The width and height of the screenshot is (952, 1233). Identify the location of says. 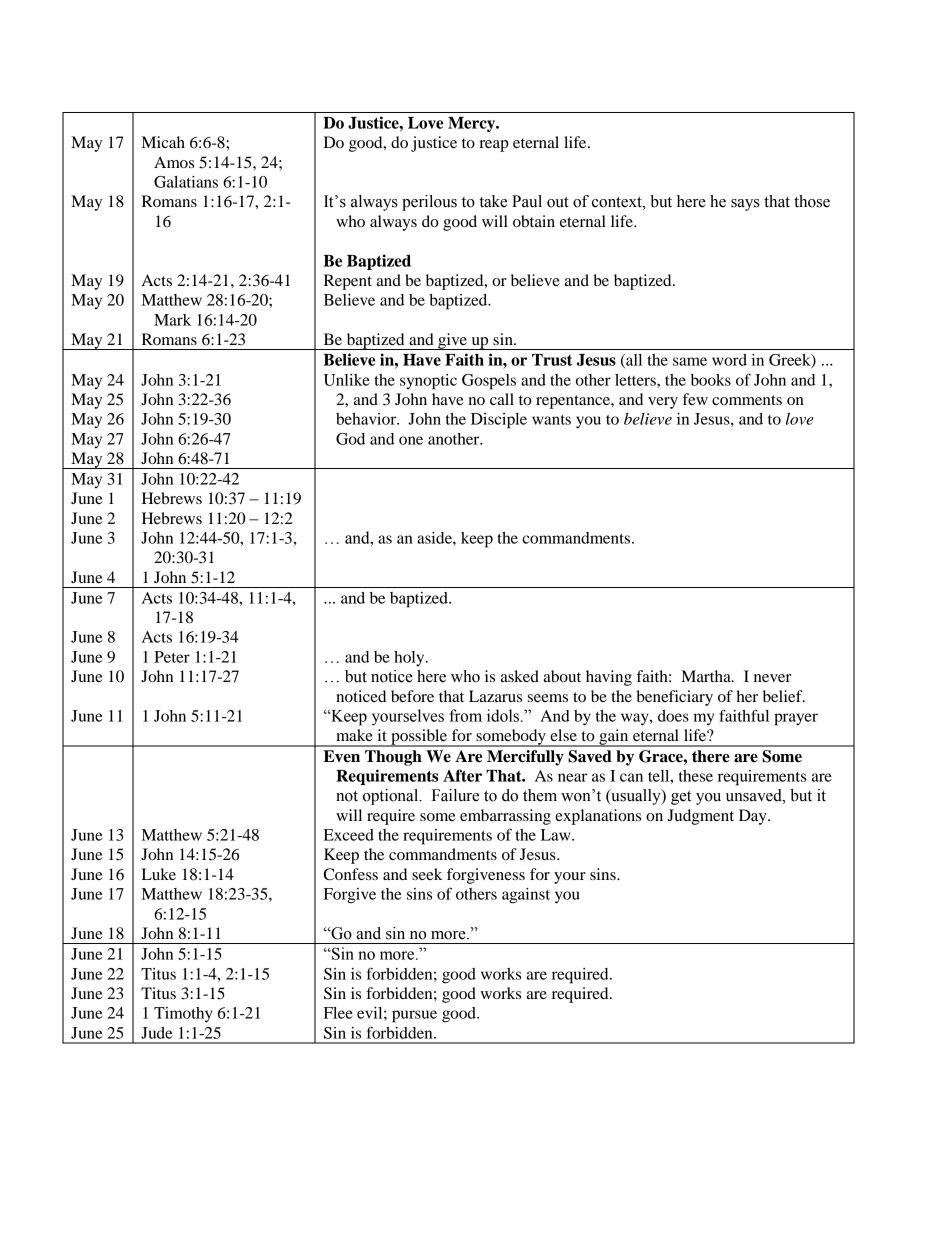
(745, 205).
